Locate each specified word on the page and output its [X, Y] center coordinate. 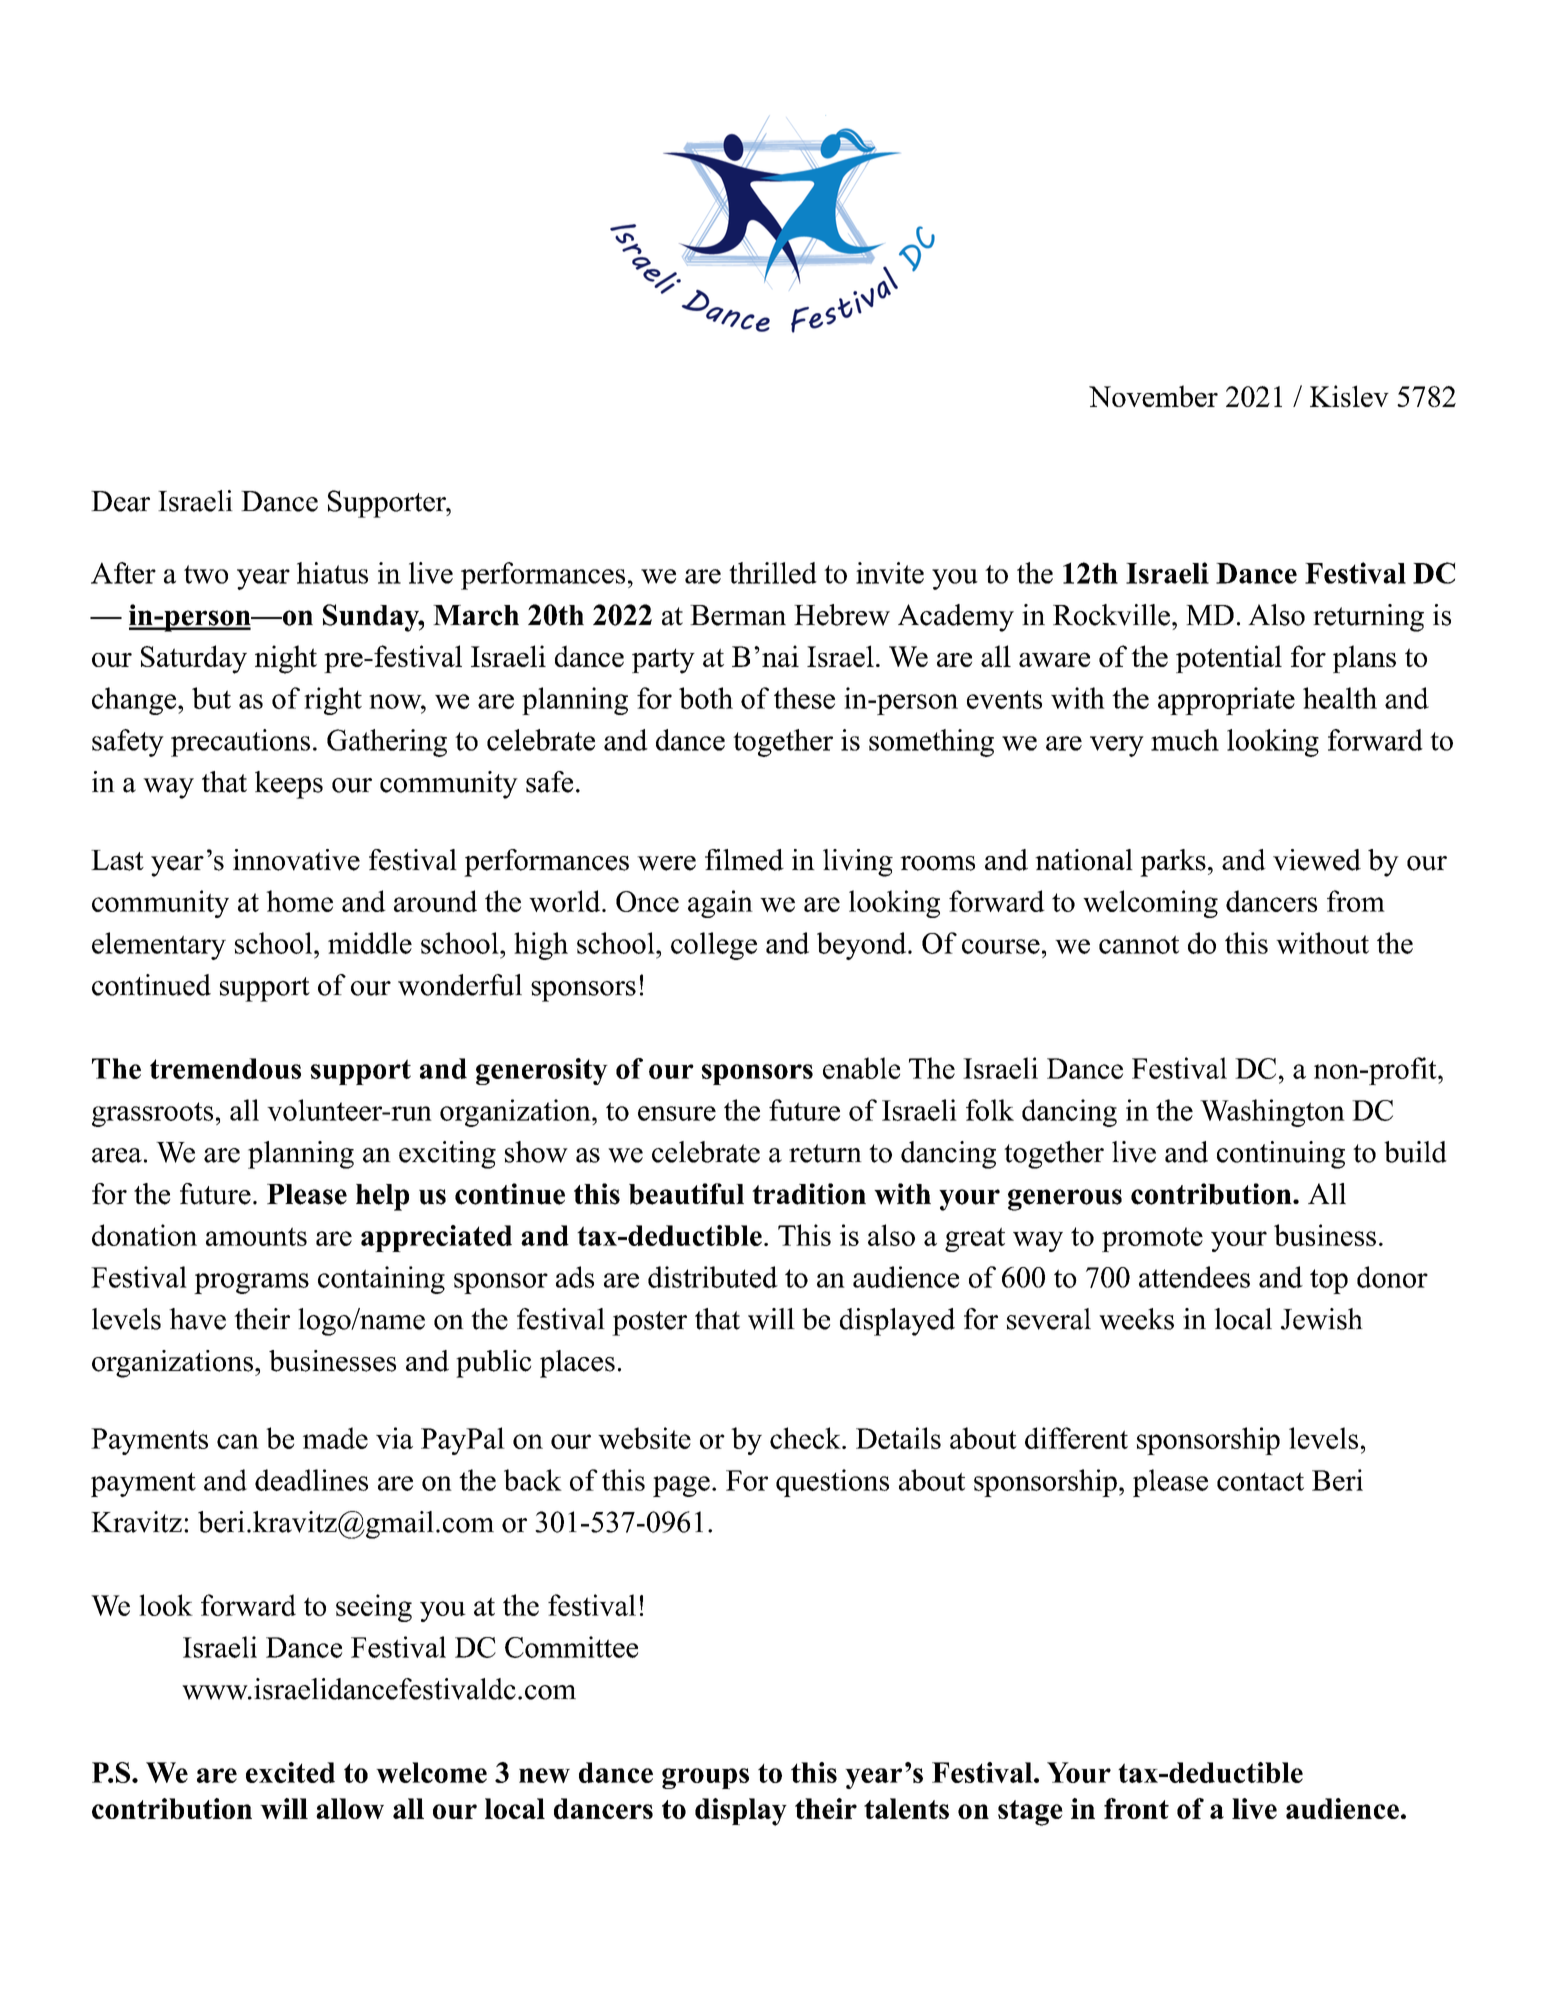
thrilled [773, 573]
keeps [289, 785]
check [805, 1438]
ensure [677, 1113]
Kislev [1349, 396]
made [335, 1438]
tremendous [225, 1068]
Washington [1272, 1113]
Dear [120, 501]
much [1185, 740]
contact [1260, 1481]
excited [290, 1772]
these [804, 698]
